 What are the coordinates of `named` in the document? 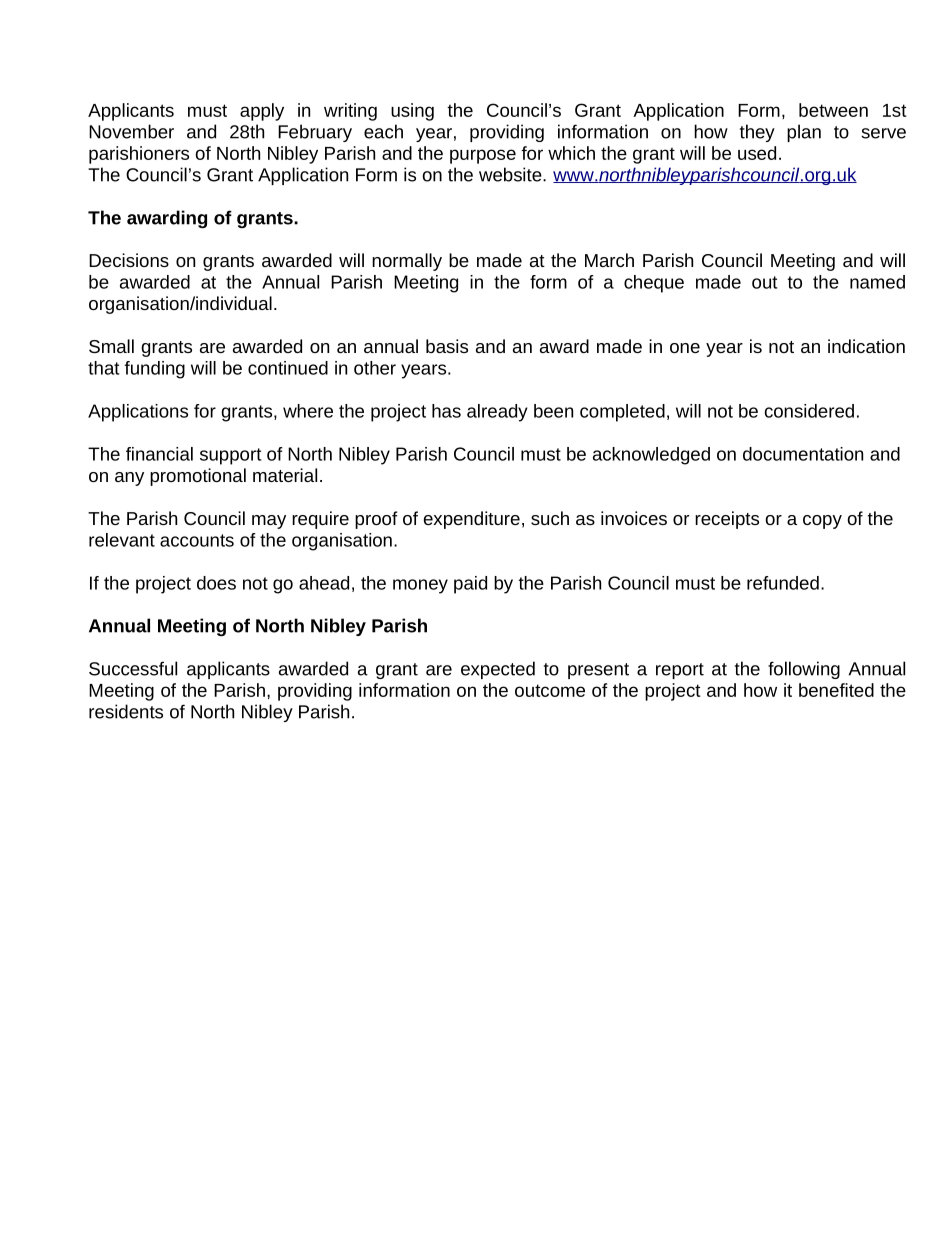 It's located at (877, 282).
